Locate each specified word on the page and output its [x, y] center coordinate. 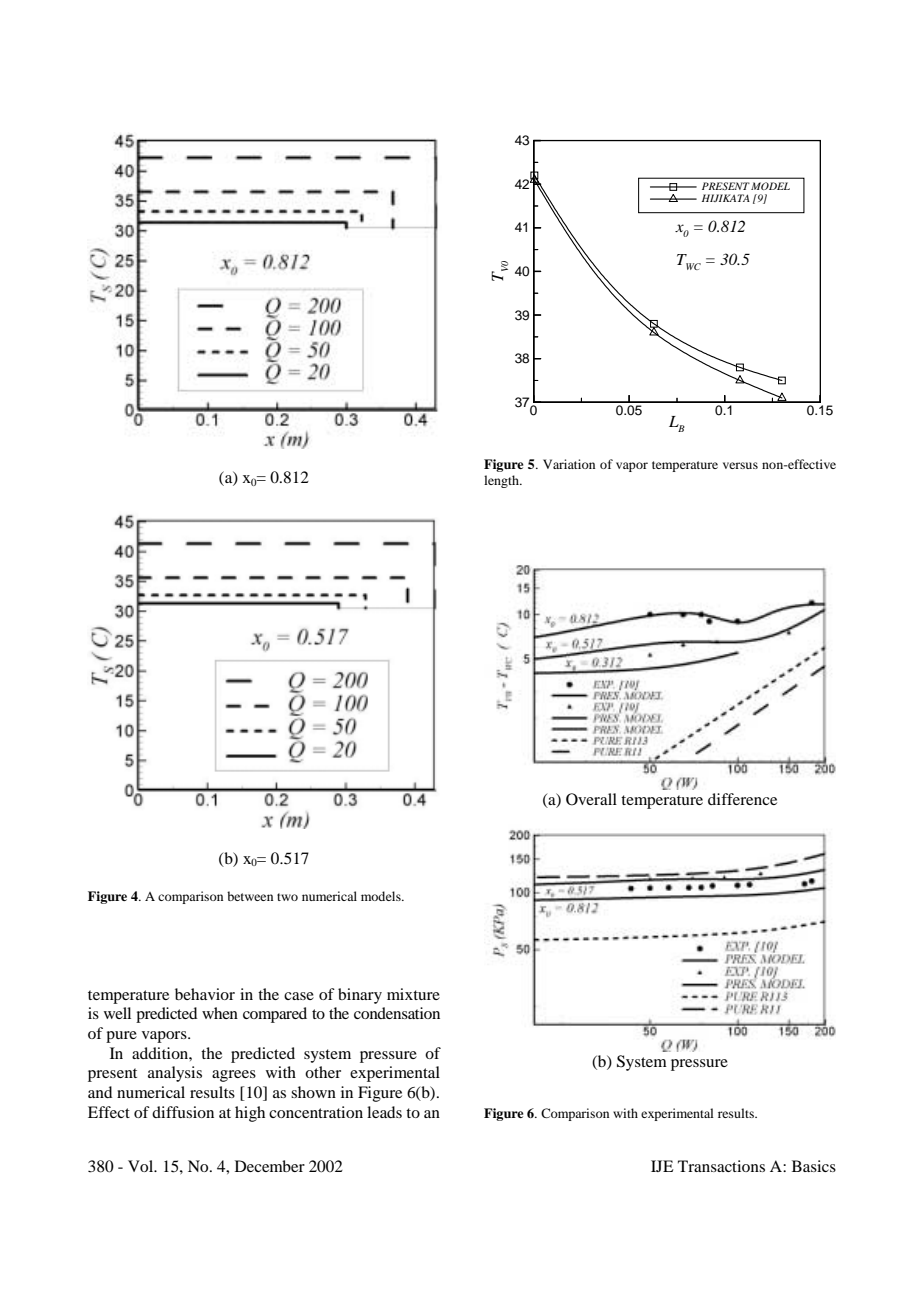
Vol [142, 1166]
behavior [205, 994]
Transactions [721, 1166]
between [250, 896]
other [323, 1072]
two [287, 897]
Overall [591, 799]
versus [740, 465]
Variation [569, 464]
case [299, 996]
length [502, 481]
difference [742, 799]
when [220, 1013]
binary [360, 996]
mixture [413, 994]
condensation [397, 1013]
